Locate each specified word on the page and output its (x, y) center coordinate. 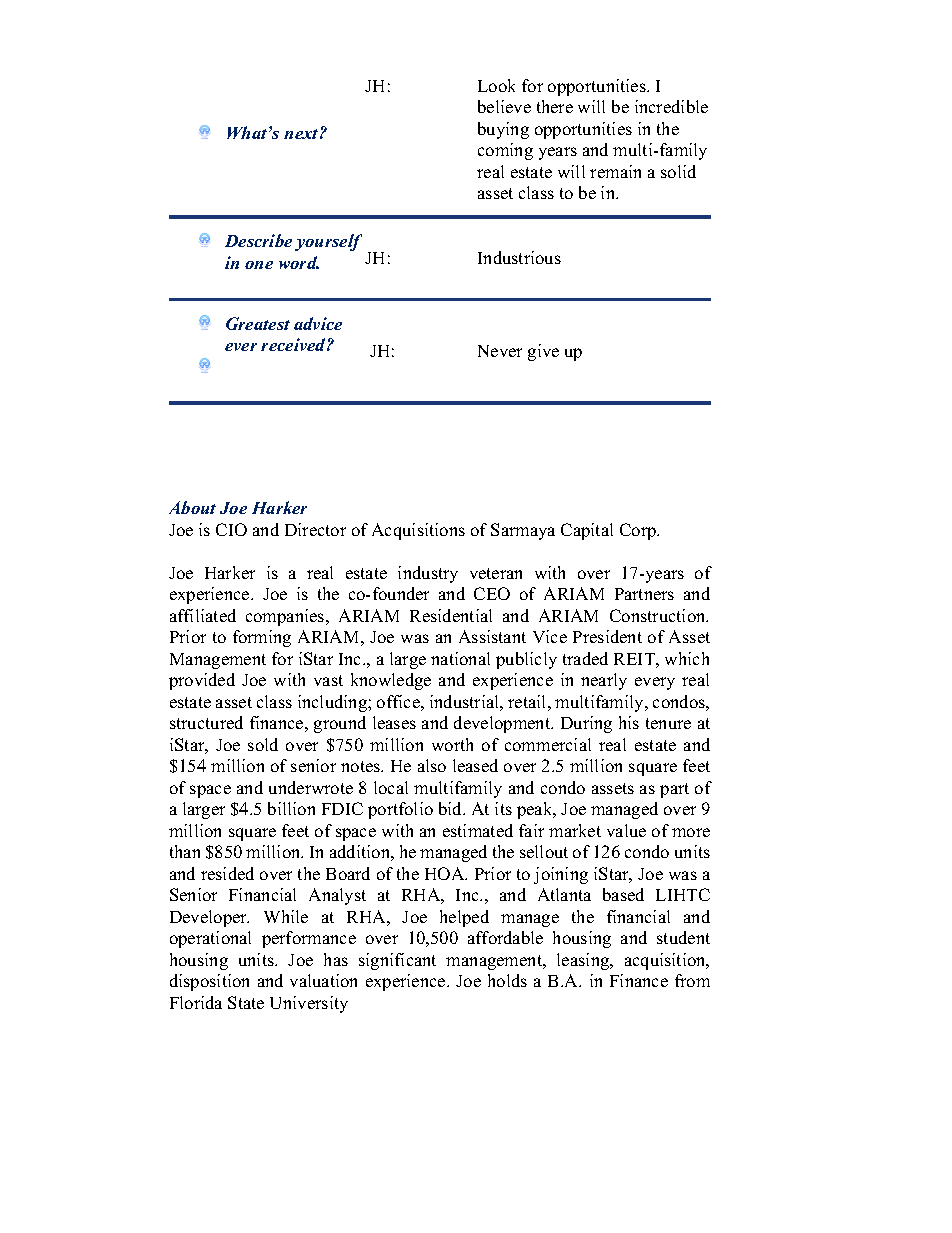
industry (428, 574)
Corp (639, 531)
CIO (231, 529)
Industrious (519, 257)
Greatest (258, 323)
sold (263, 744)
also (432, 765)
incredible (671, 106)
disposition (209, 982)
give (543, 352)
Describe (258, 240)
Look (496, 85)
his (629, 722)
